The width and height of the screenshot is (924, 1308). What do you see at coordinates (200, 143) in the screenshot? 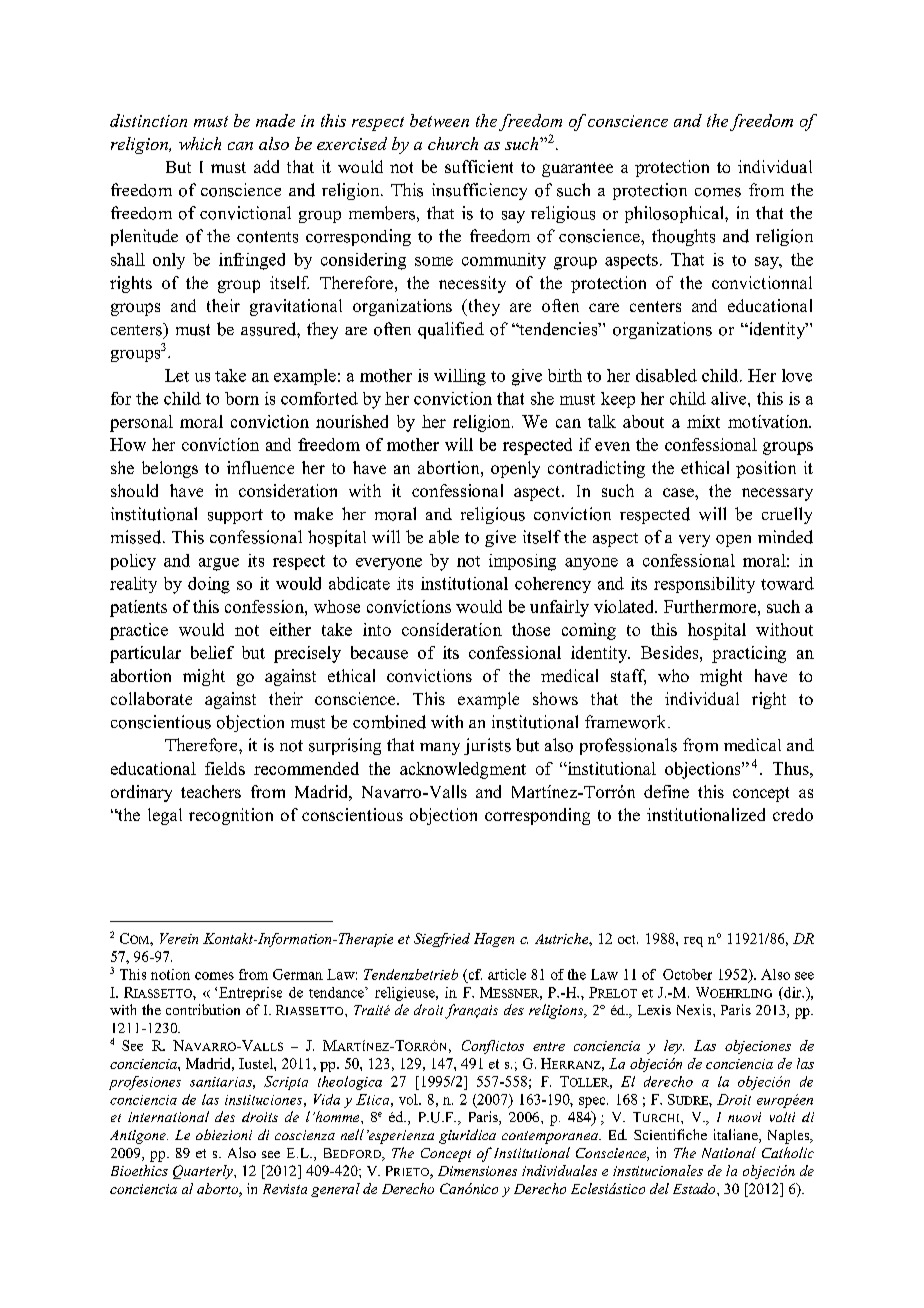
I see `which` at bounding box center [200, 143].
